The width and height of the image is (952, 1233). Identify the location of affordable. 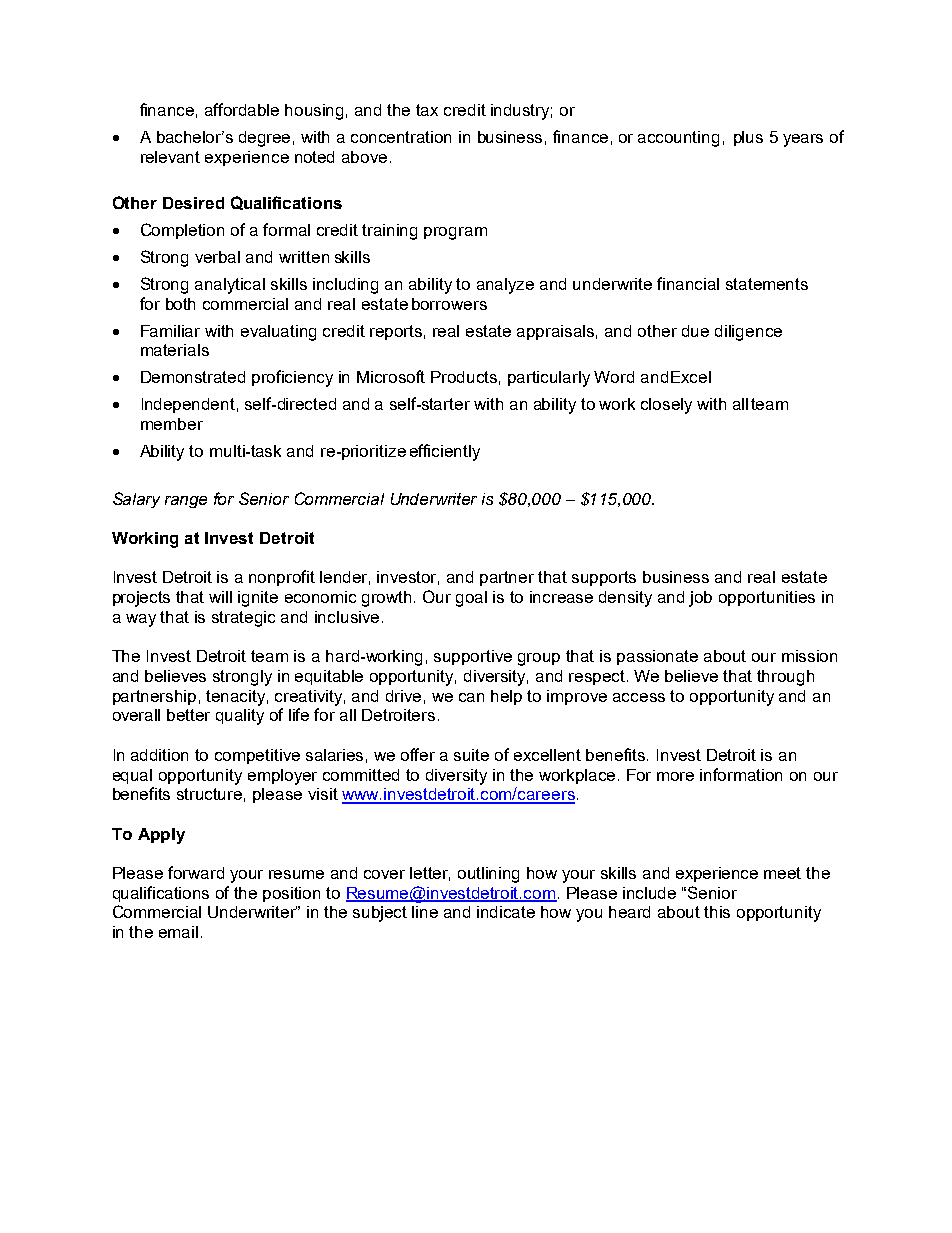
(242, 109).
